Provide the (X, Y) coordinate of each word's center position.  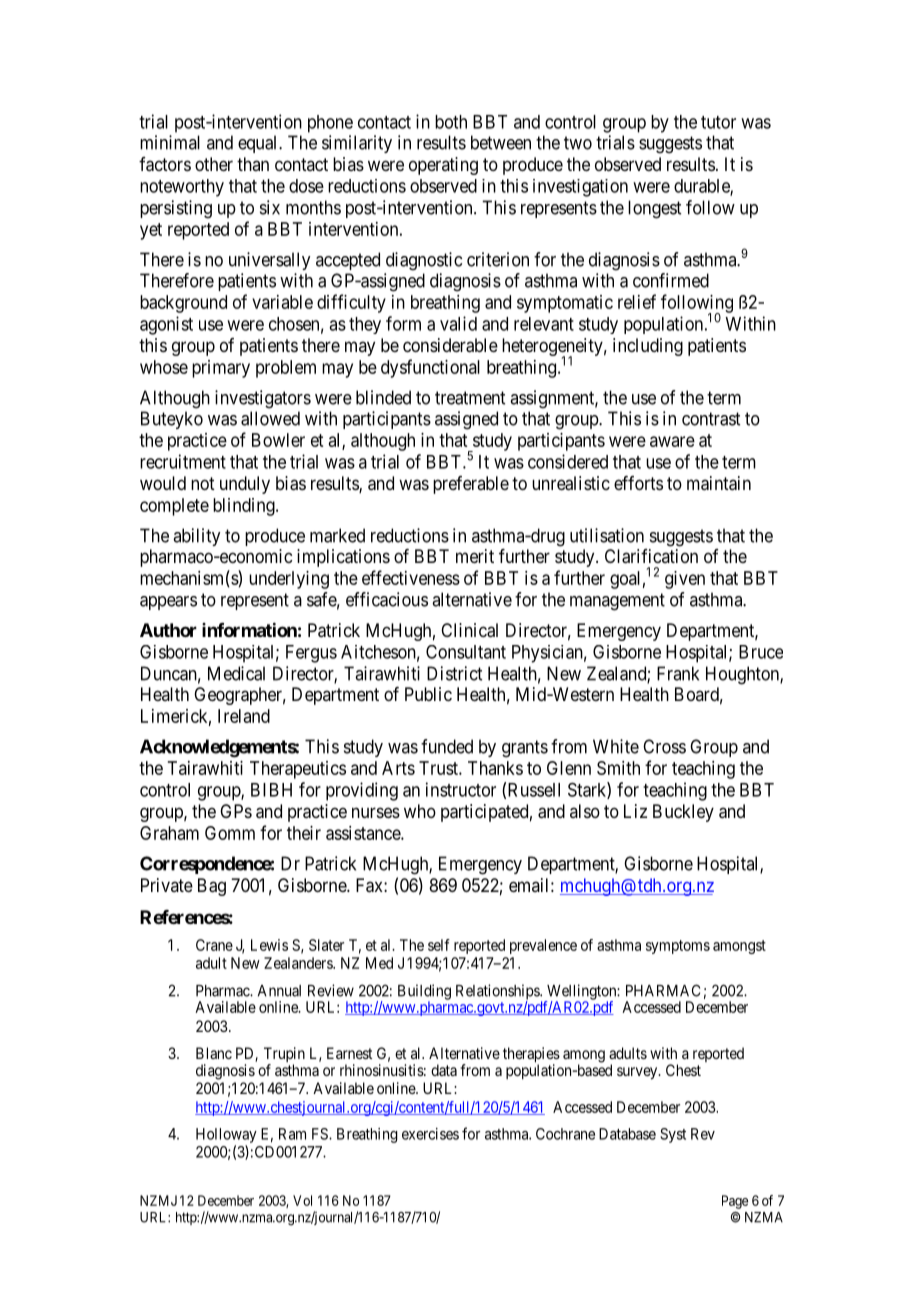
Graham (169, 833)
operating (443, 166)
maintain (719, 483)
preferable (471, 485)
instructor (461, 789)
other (214, 164)
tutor (718, 122)
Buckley (683, 813)
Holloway (226, 1135)
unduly (245, 485)
